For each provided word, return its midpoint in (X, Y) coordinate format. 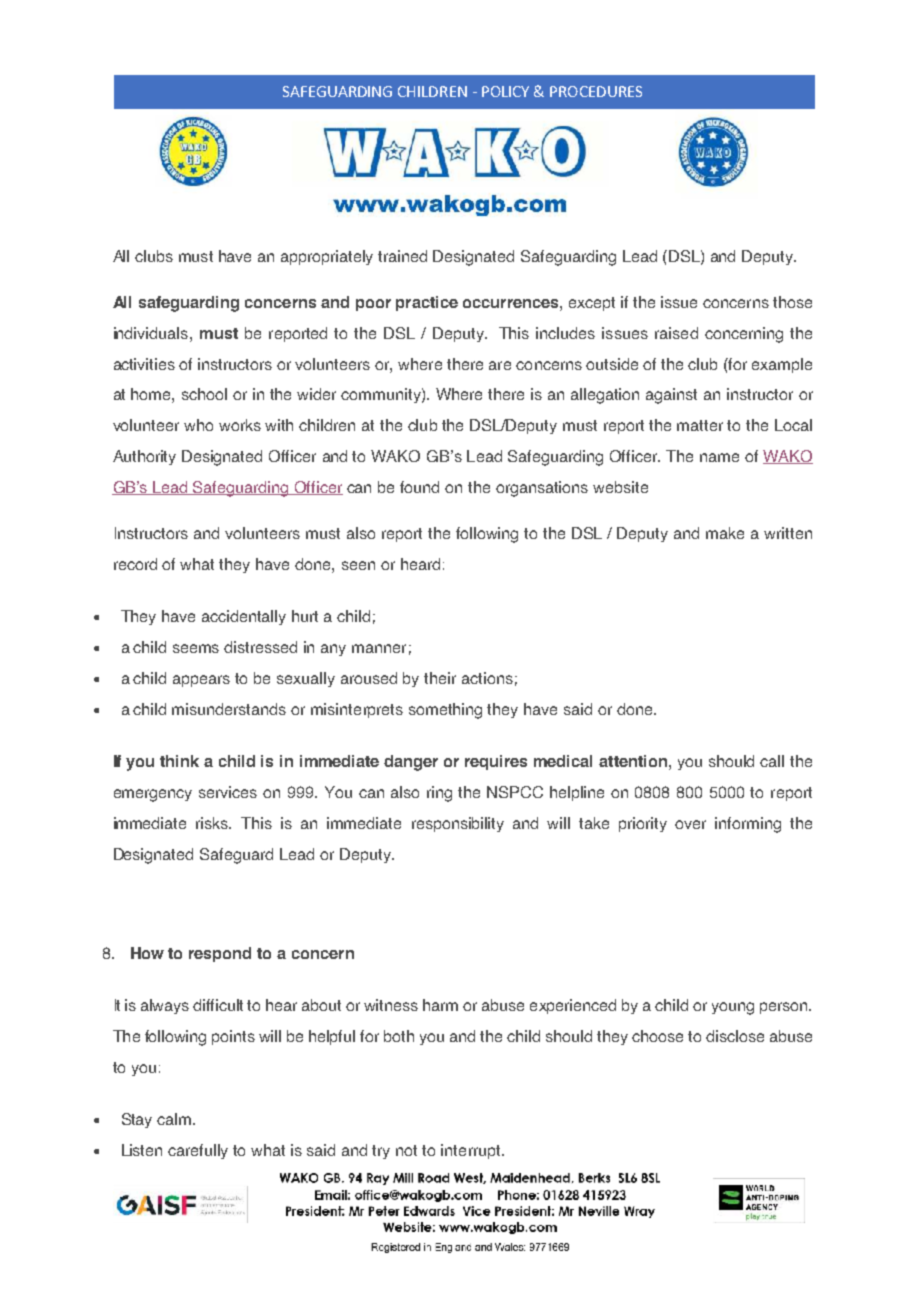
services (228, 792)
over (690, 824)
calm (175, 1119)
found (419, 487)
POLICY (505, 91)
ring (439, 794)
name (719, 457)
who (198, 425)
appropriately (327, 257)
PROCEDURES (596, 91)
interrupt (472, 1151)
